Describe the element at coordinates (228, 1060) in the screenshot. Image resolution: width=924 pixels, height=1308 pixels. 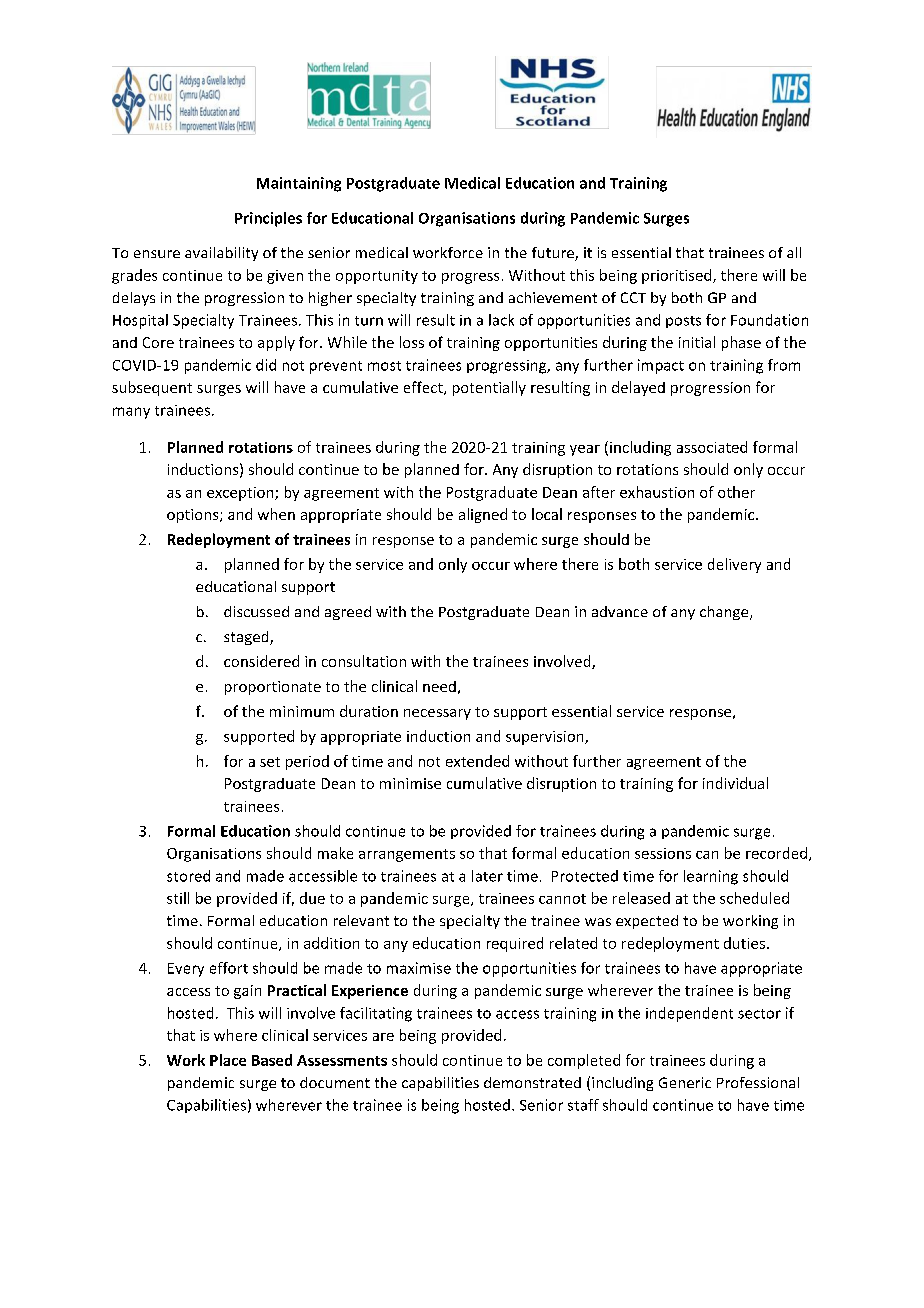
I see `Place` at that location.
